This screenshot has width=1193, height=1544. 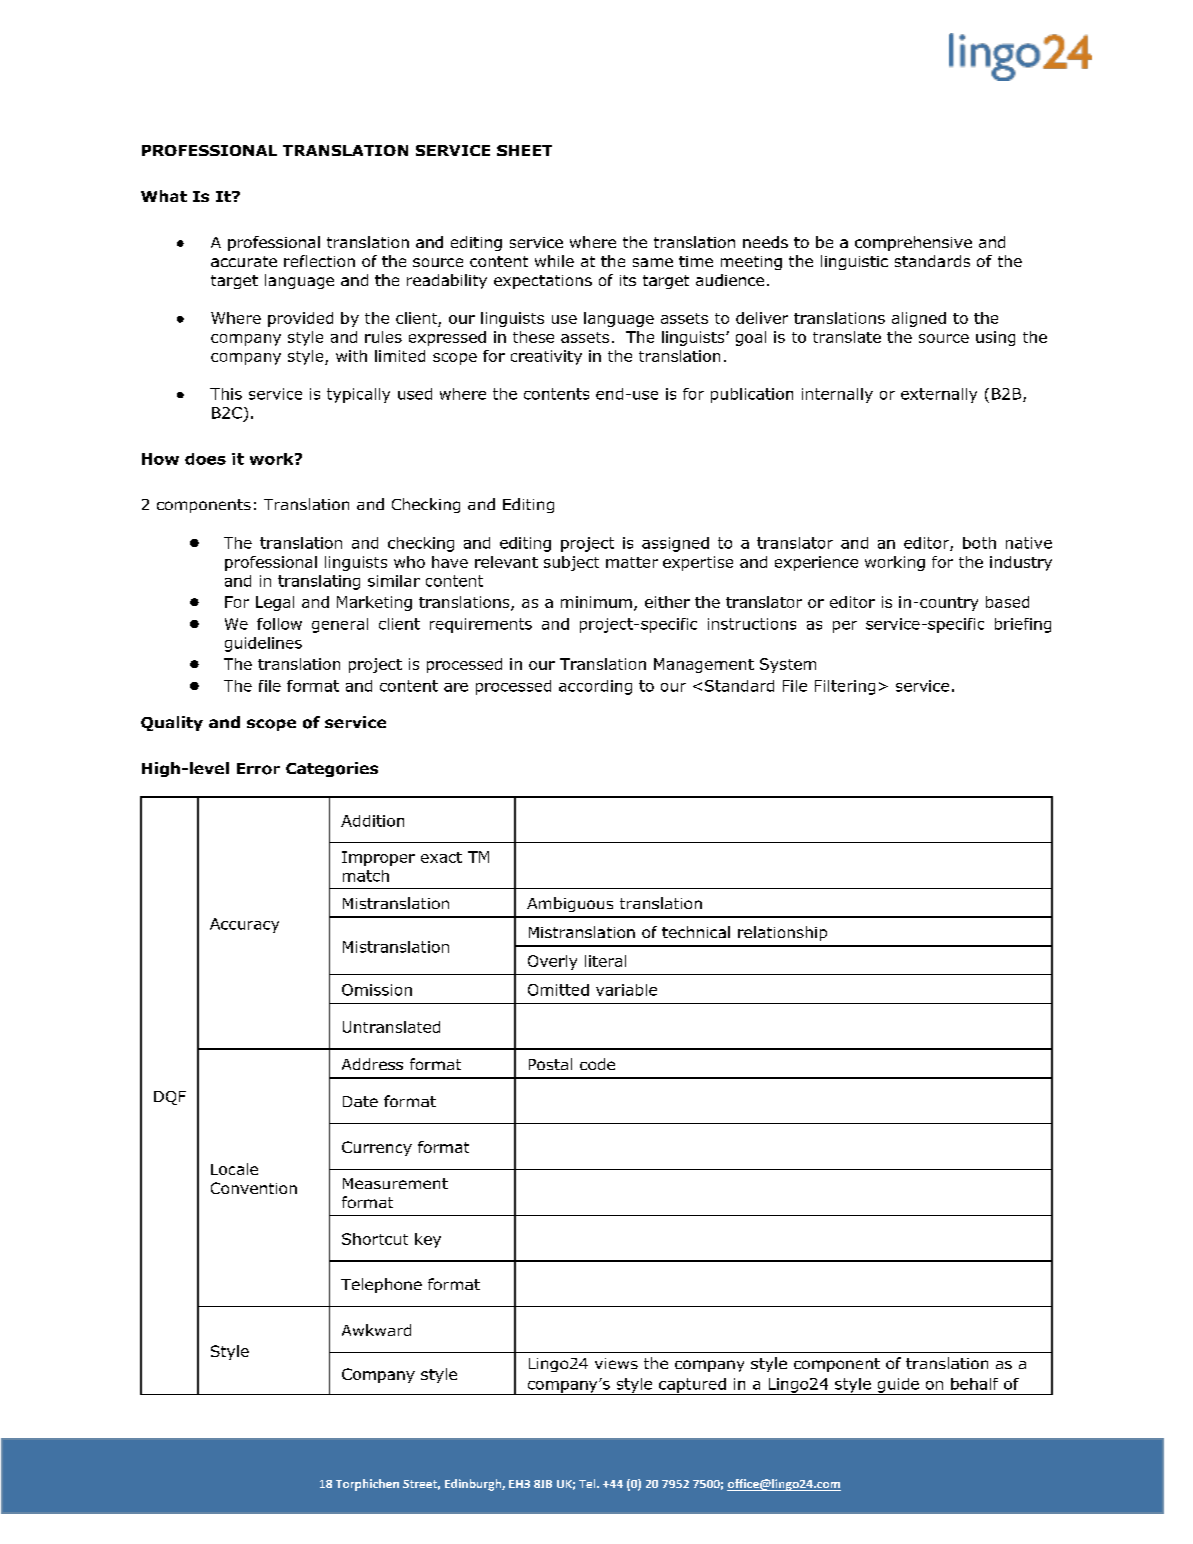 I want to click on comprehensive, so click(x=913, y=243).
